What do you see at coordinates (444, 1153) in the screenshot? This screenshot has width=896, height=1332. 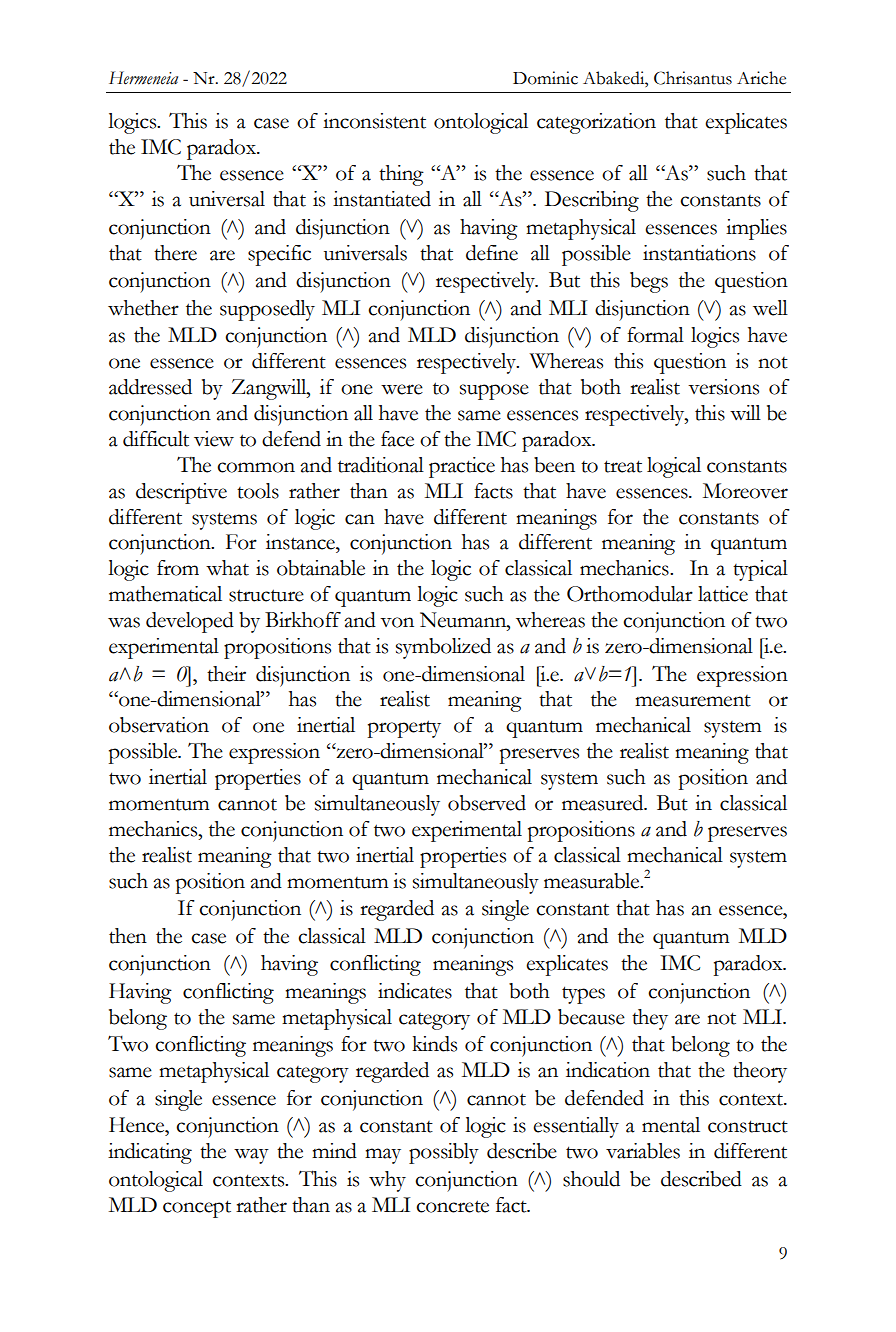 I see `possibly` at bounding box center [444, 1153].
